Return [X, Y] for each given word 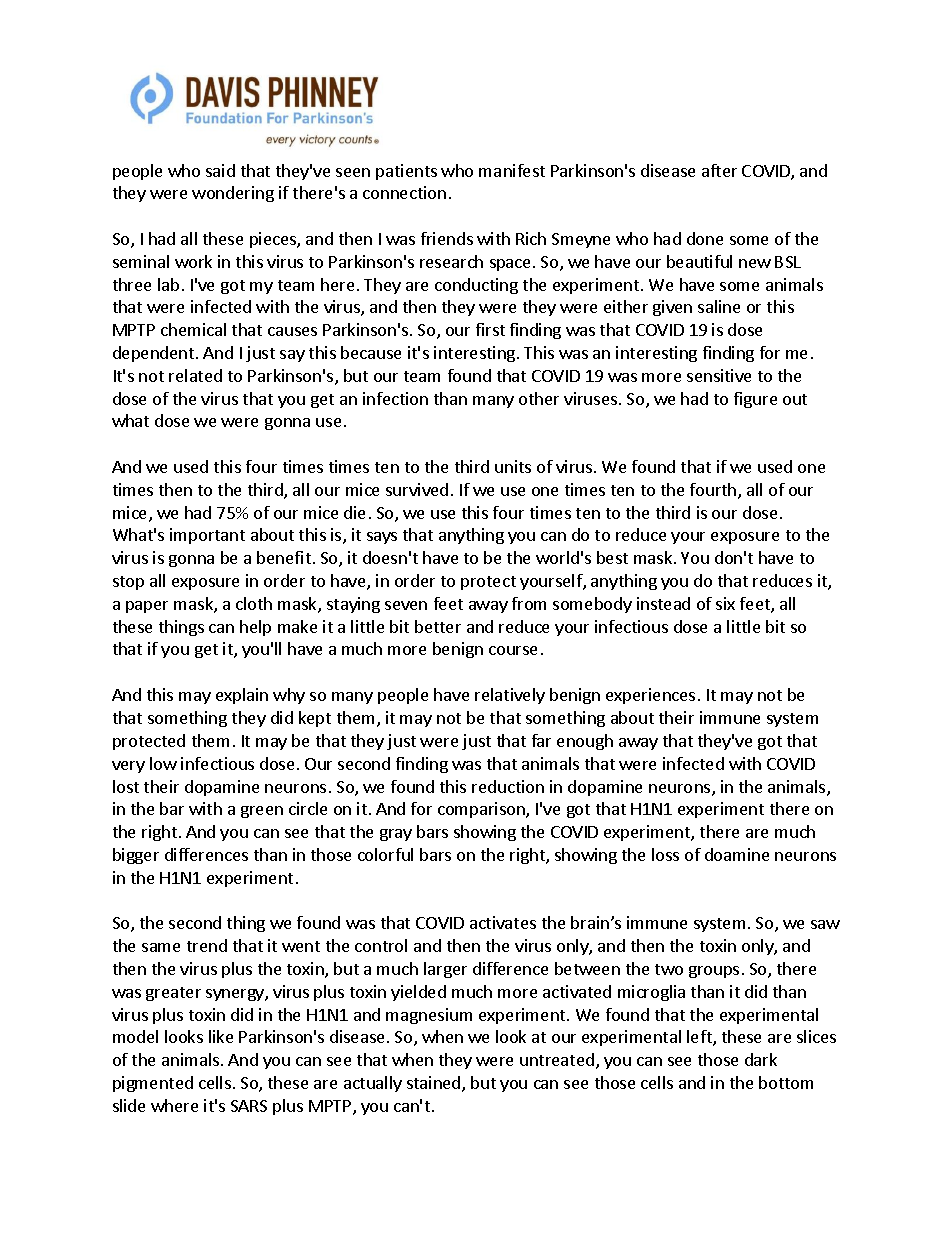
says [382, 538]
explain [242, 696]
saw [825, 924]
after [719, 170]
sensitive [719, 375]
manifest [512, 170]
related [195, 375]
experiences [650, 696]
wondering [233, 194]
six [725, 603]
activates [503, 922]
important [207, 536]
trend [207, 945]
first [490, 329]
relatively [510, 696]
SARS [249, 1106]
